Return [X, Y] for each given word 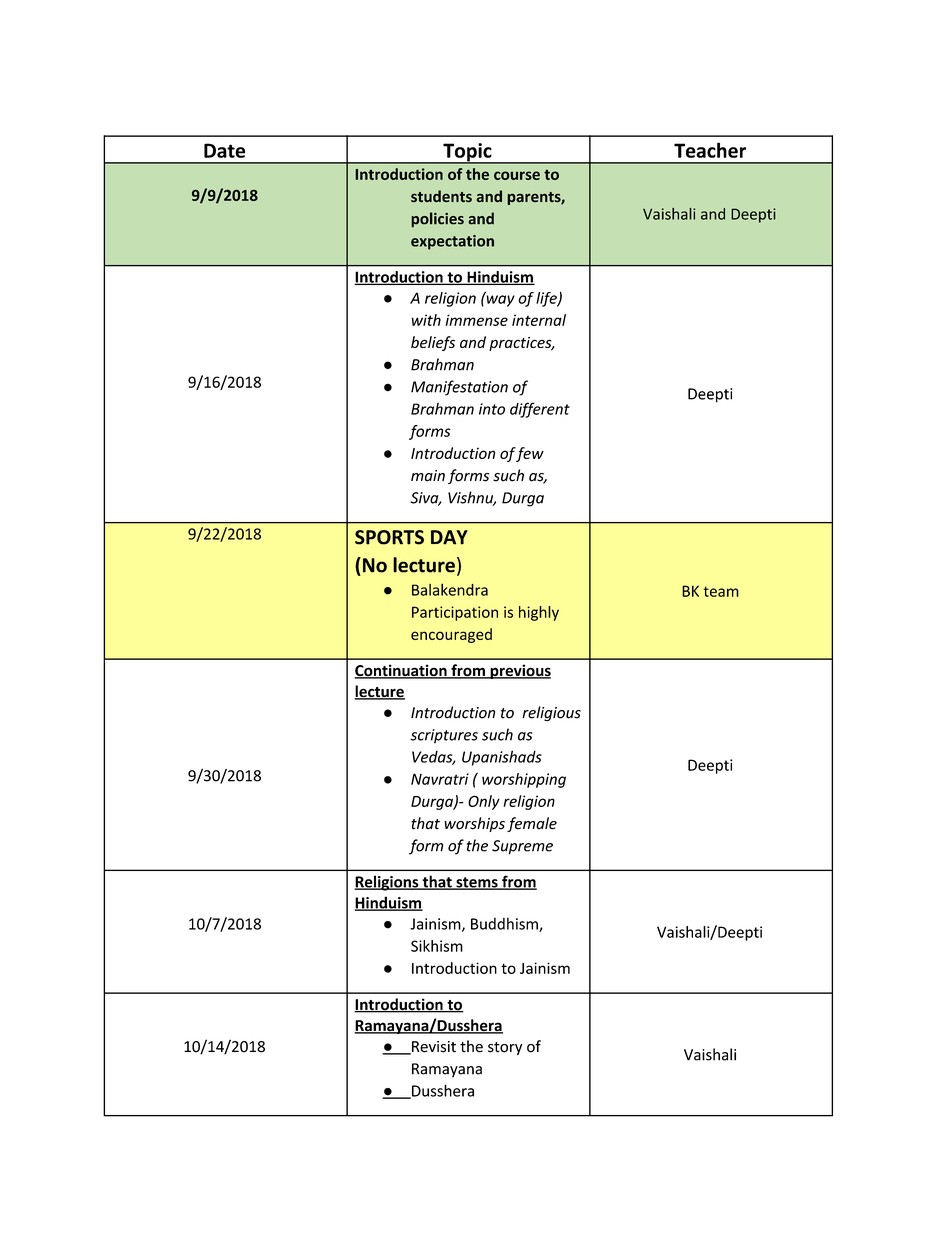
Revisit [433, 1048]
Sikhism [437, 946]
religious [551, 713]
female [532, 824]
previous [519, 671]
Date [224, 150]
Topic [467, 153]
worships [474, 824]
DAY [449, 537]
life [547, 299]
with [426, 320]
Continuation [401, 671]
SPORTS [389, 537]
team [721, 591]
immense [476, 320]
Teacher [710, 150]
